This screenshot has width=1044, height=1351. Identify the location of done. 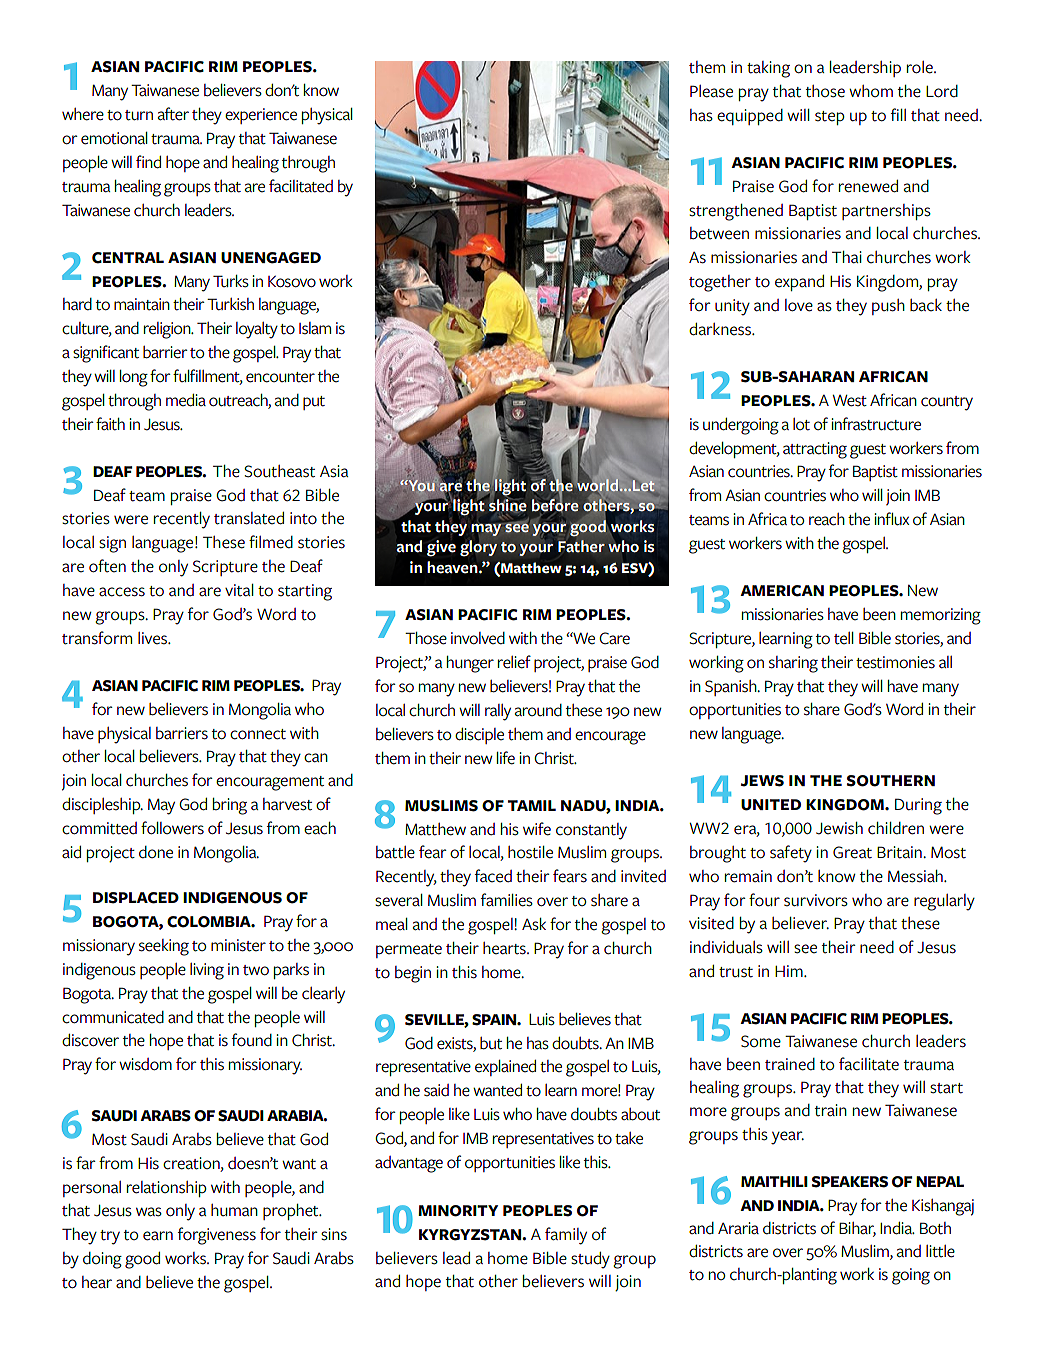
(156, 852).
